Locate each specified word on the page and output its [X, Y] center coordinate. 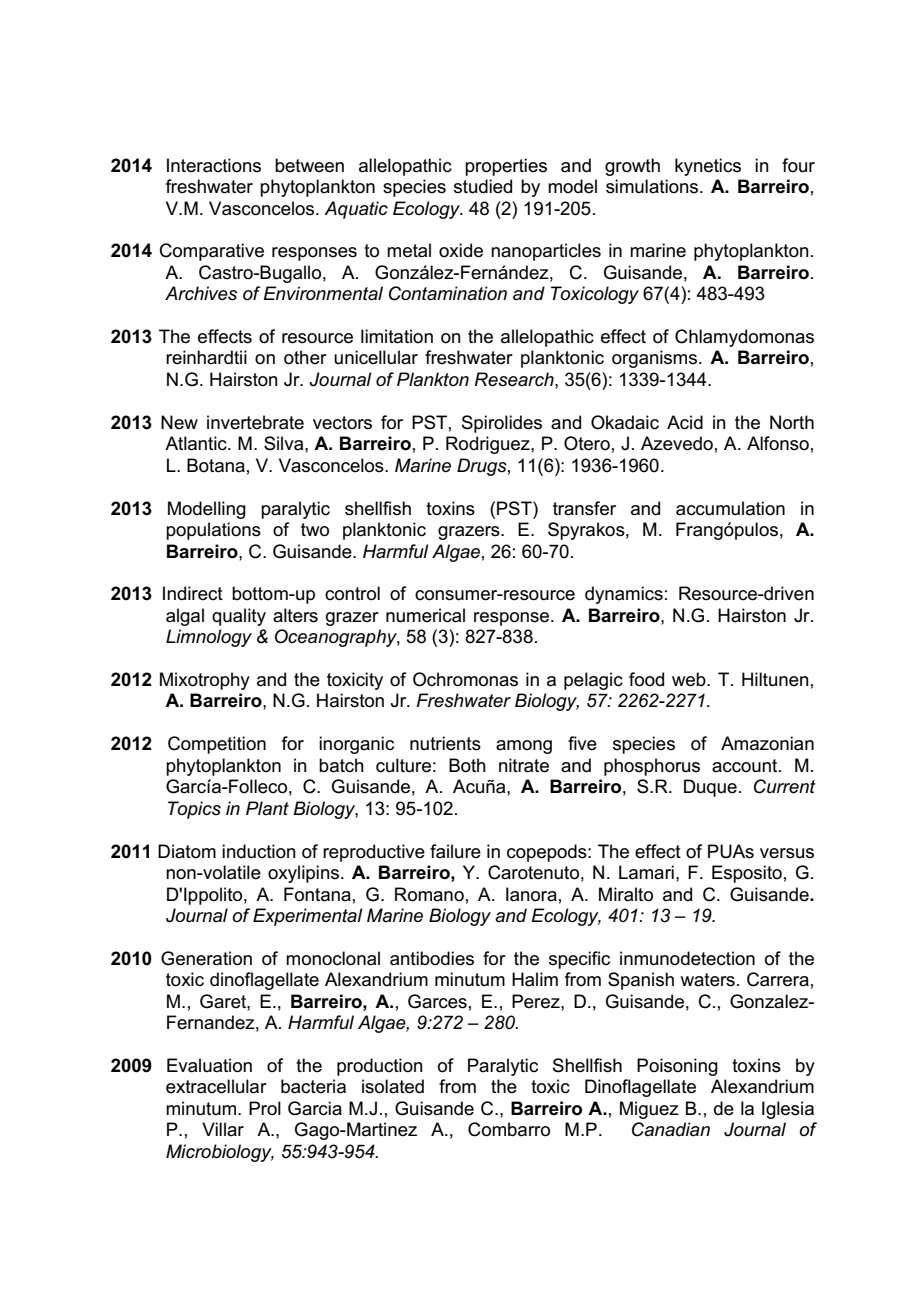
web [690, 679]
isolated [393, 1086]
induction [259, 851]
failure [455, 851]
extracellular [216, 1086]
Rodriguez [489, 445]
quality [239, 617]
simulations [653, 186]
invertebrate [255, 422]
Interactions [214, 165]
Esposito [747, 874]
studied [483, 186]
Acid [685, 422]
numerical [425, 615]
